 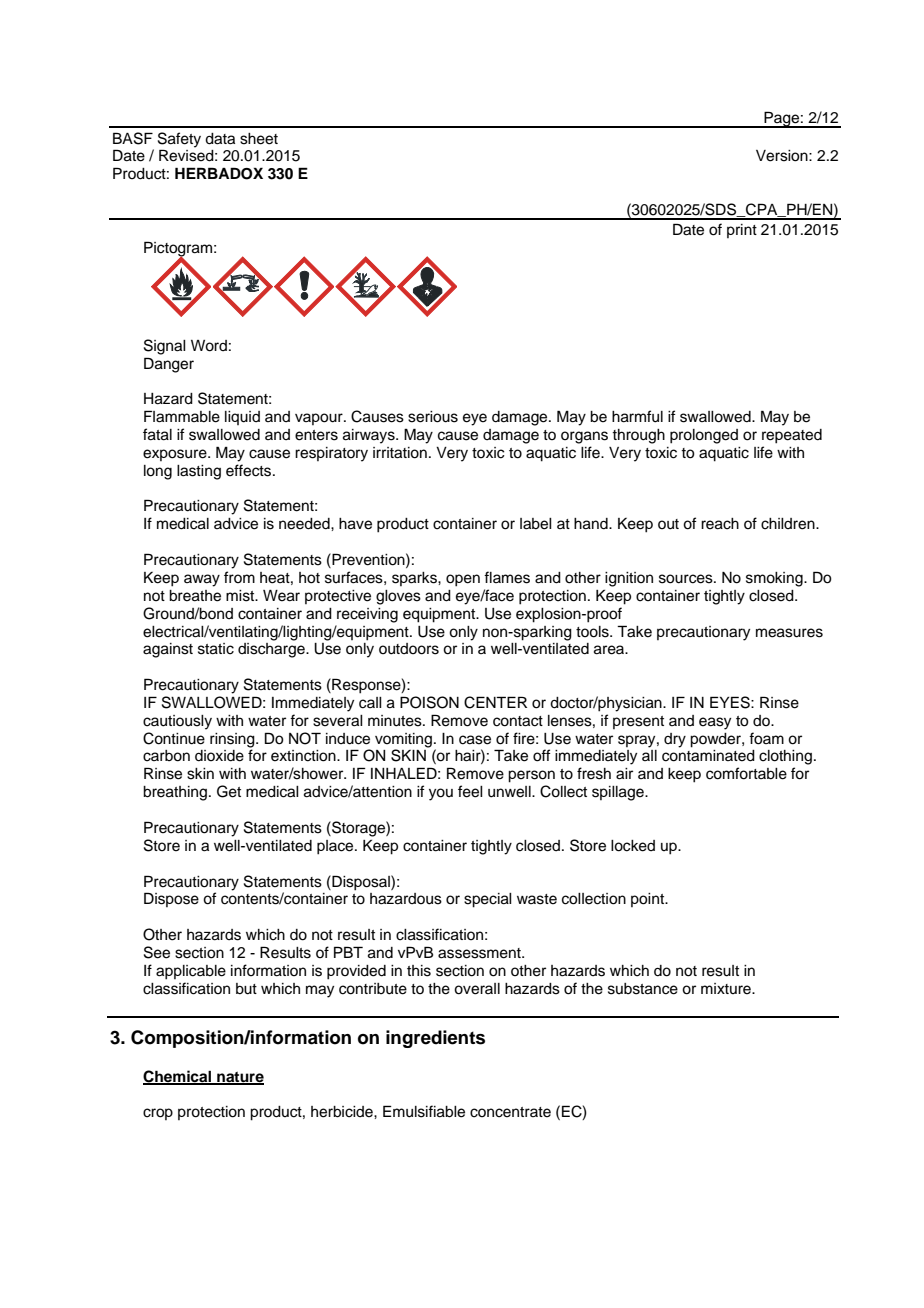 I want to click on sources, so click(x=687, y=579).
